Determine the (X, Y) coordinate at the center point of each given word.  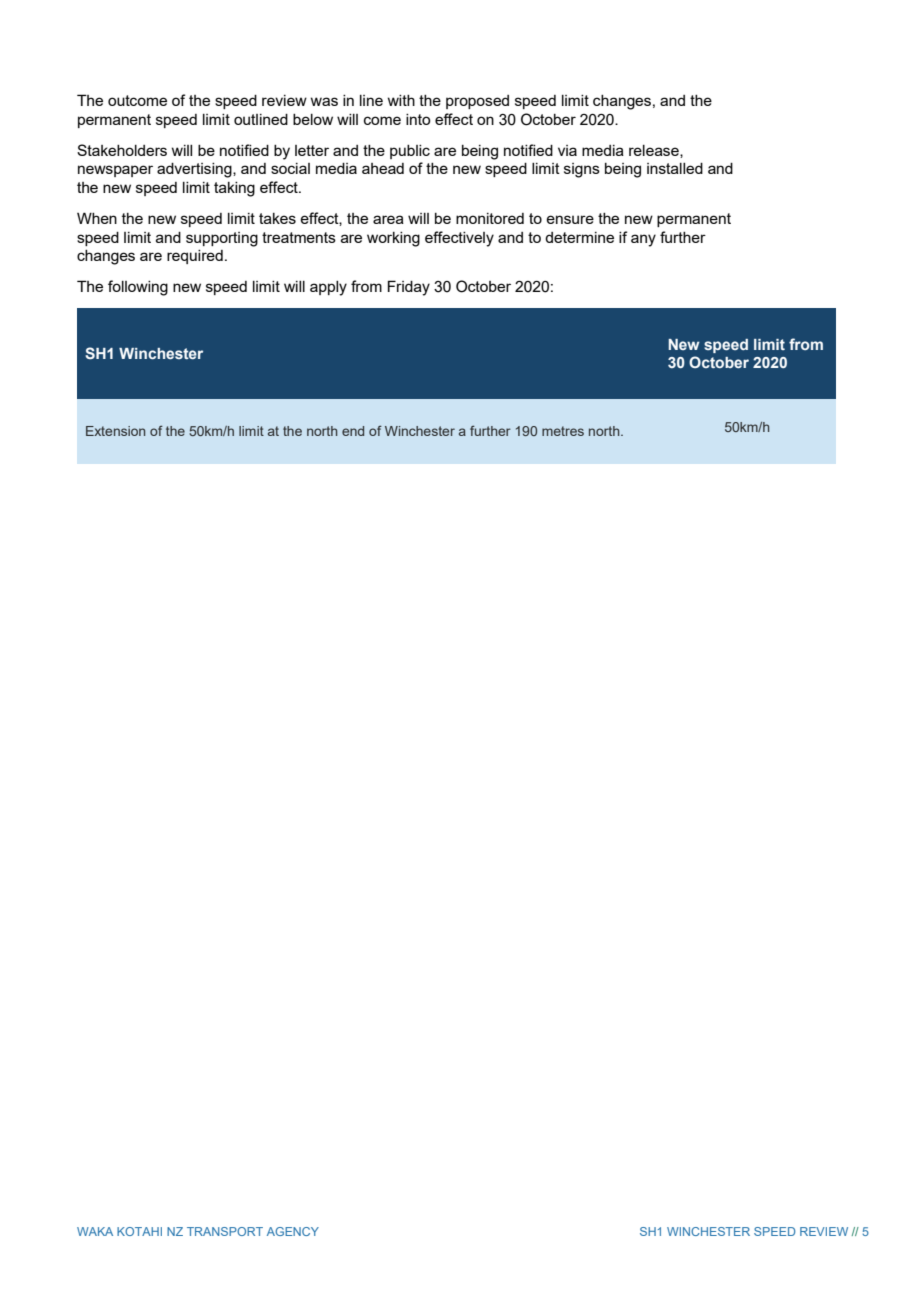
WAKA (95, 1231)
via (567, 150)
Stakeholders (122, 150)
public (410, 152)
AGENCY (293, 1231)
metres (563, 431)
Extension (115, 431)
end (353, 431)
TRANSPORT (225, 1231)
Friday (409, 288)
